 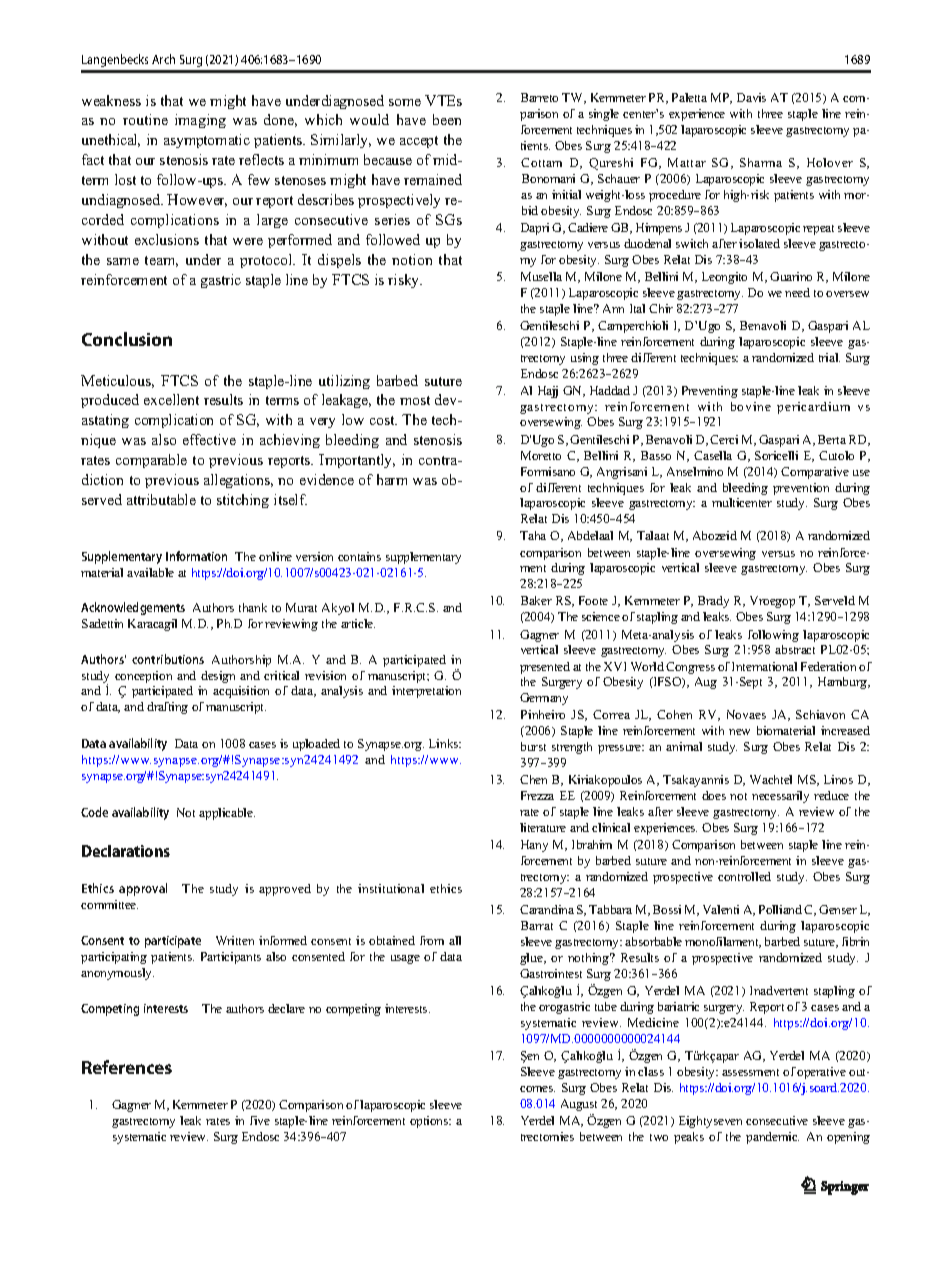 I want to click on five, so click(x=260, y=1120).
